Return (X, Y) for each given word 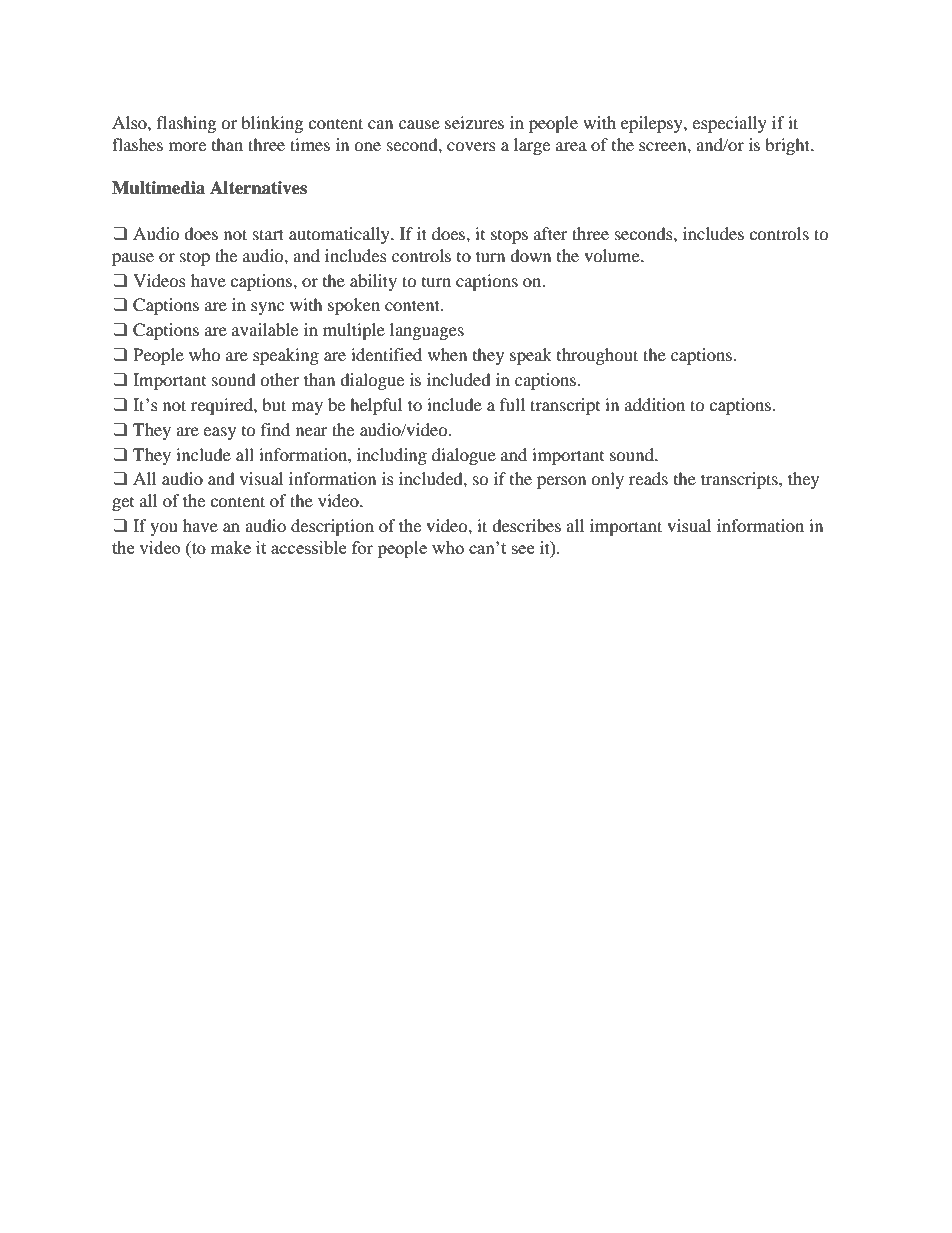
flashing (186, 124)
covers (471, 146)
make (231, 547)
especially (729, 124)
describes (526, 525)
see (523, 549)
